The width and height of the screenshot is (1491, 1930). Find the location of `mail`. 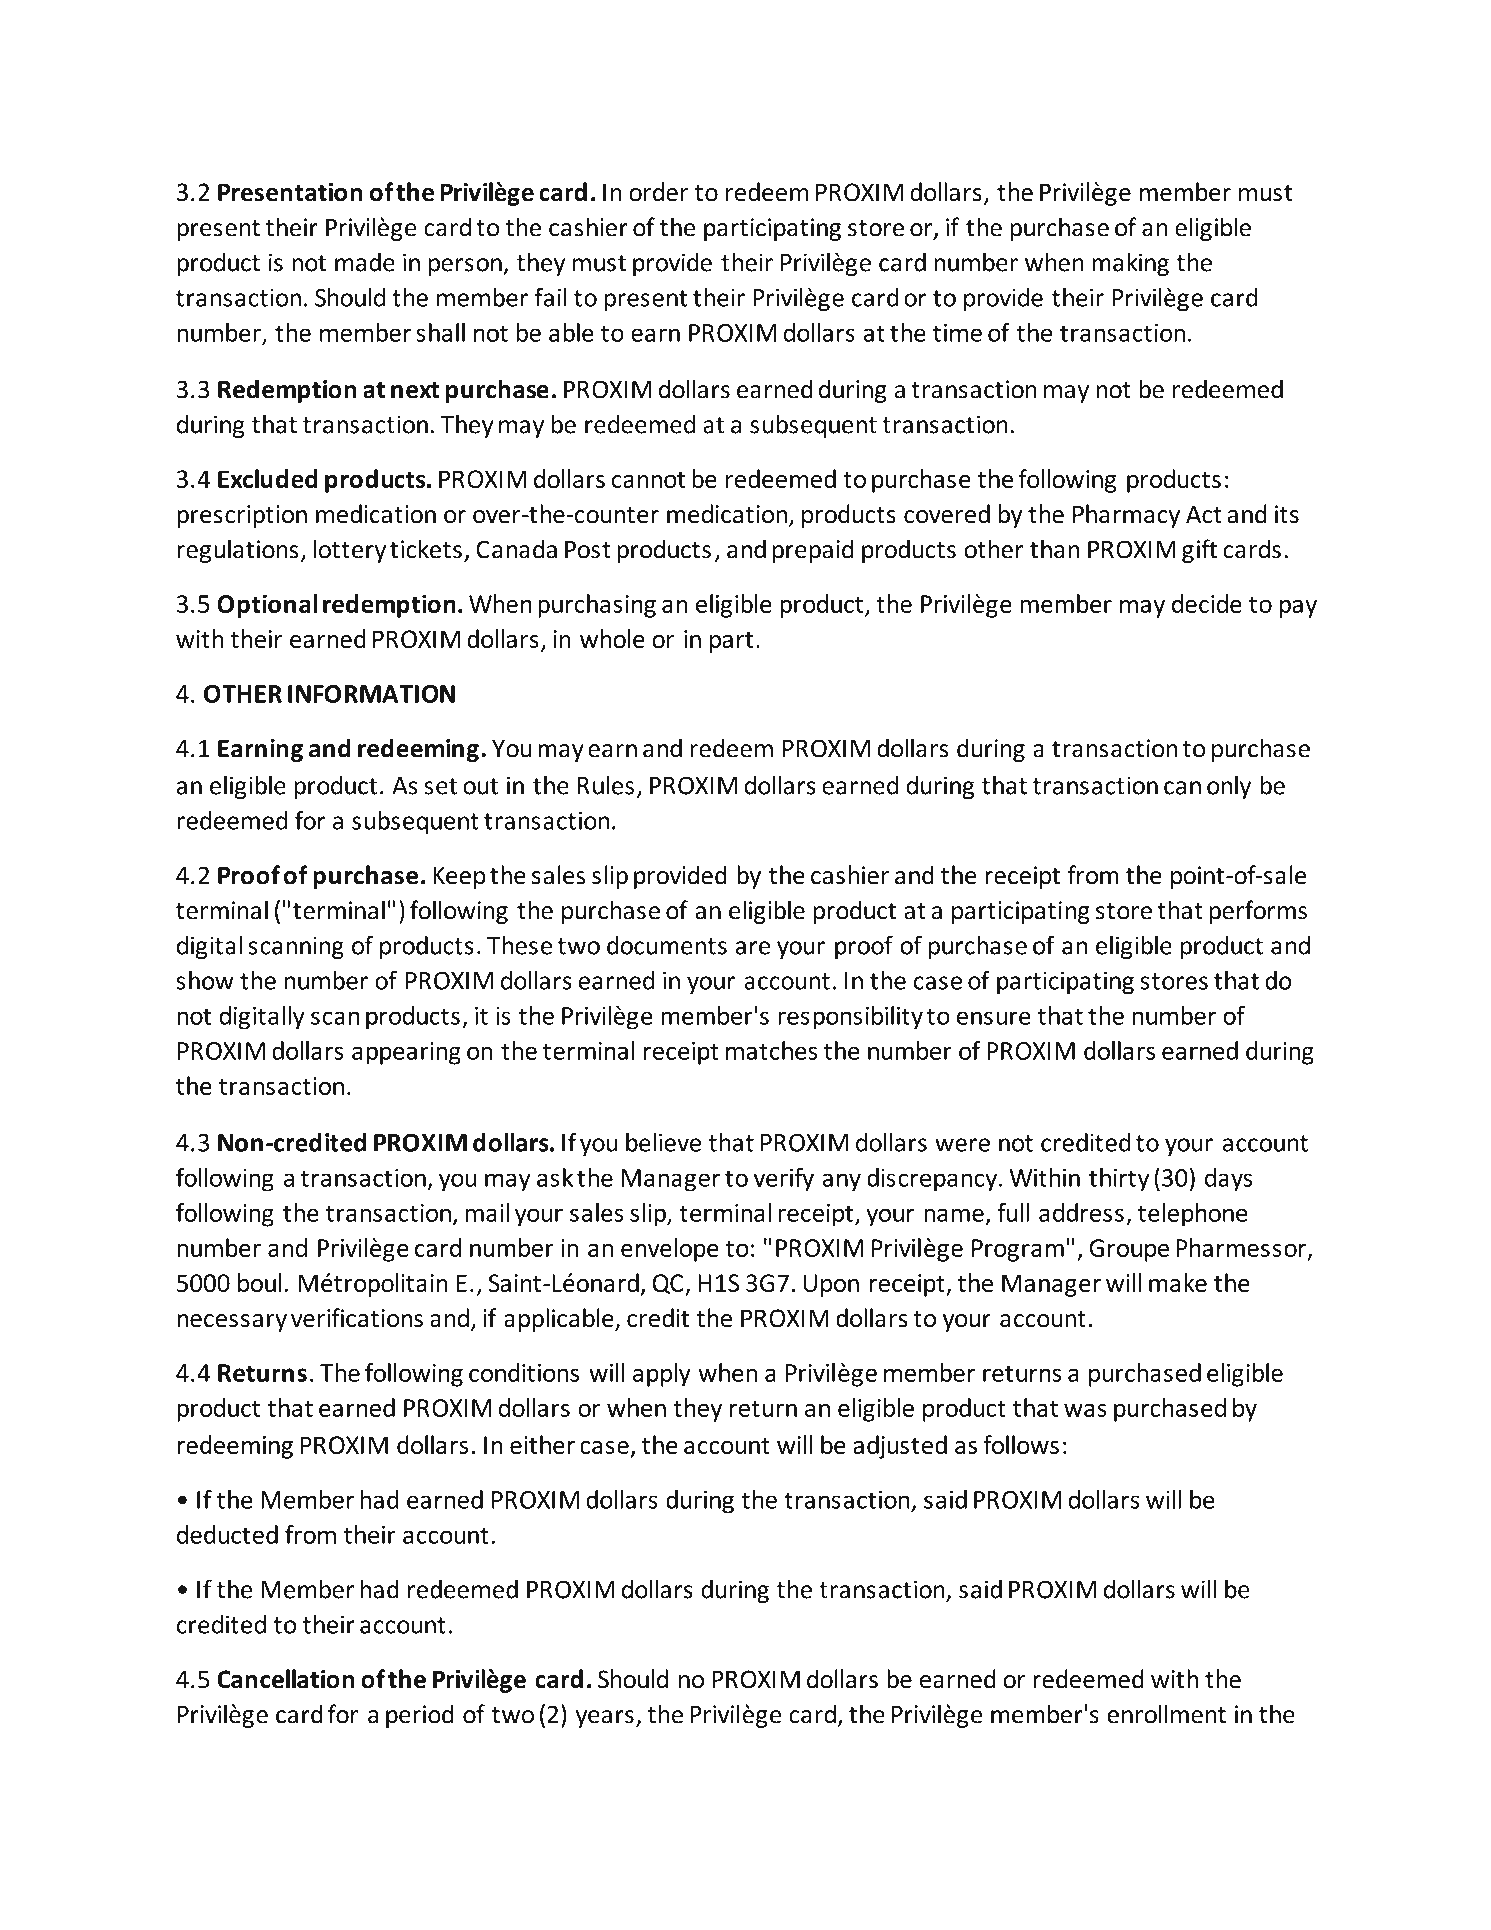

mail is located at coordinates (487, 1212).
